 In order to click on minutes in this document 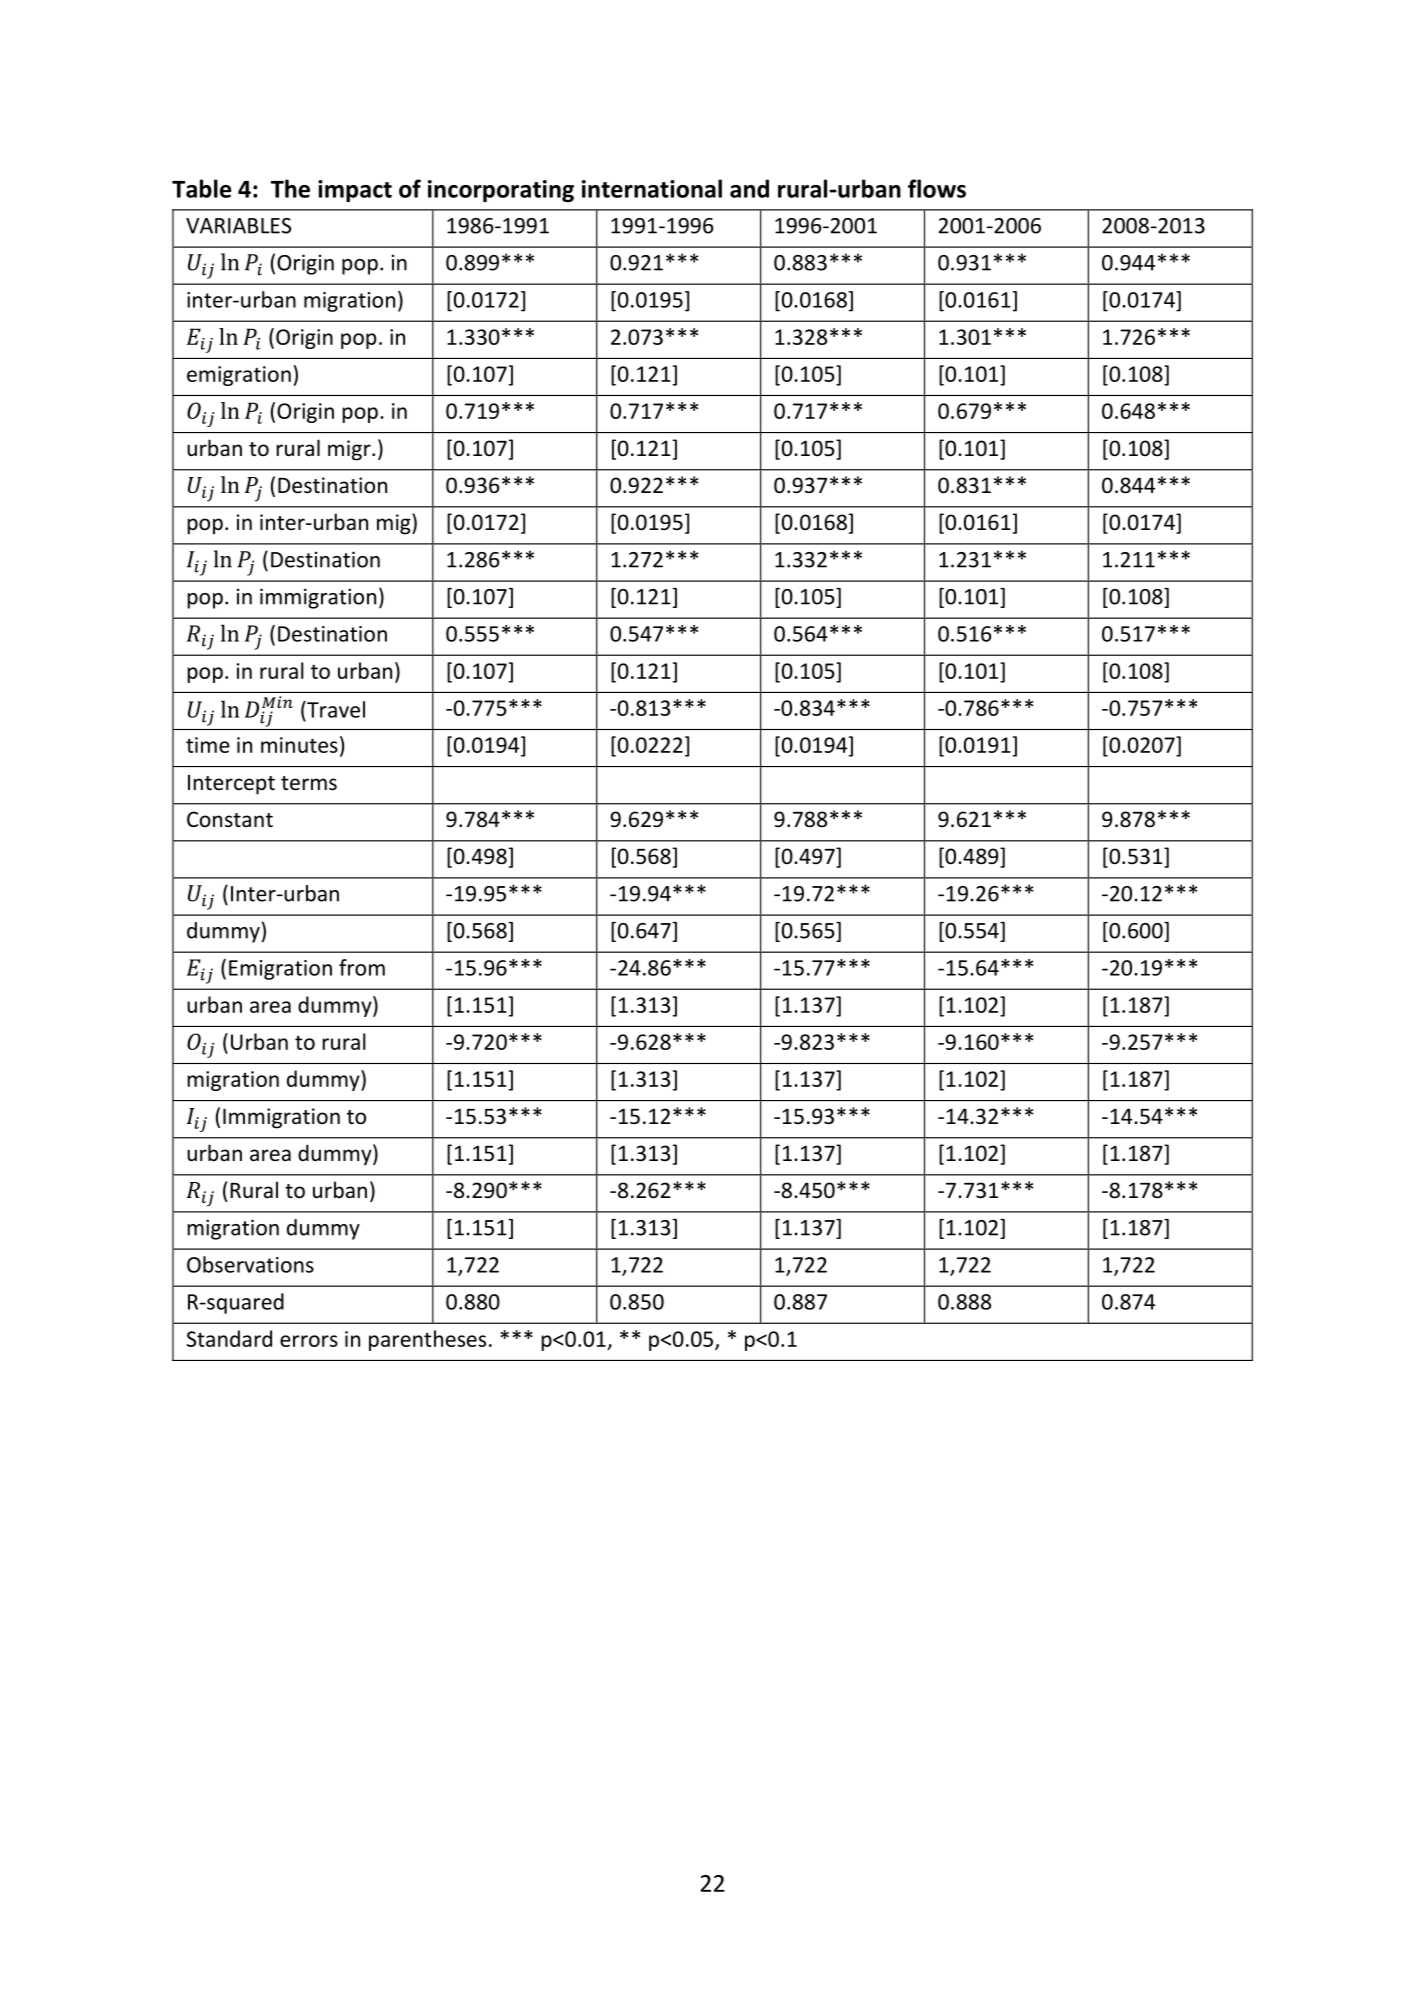, I will do `click(299, 745)`.
